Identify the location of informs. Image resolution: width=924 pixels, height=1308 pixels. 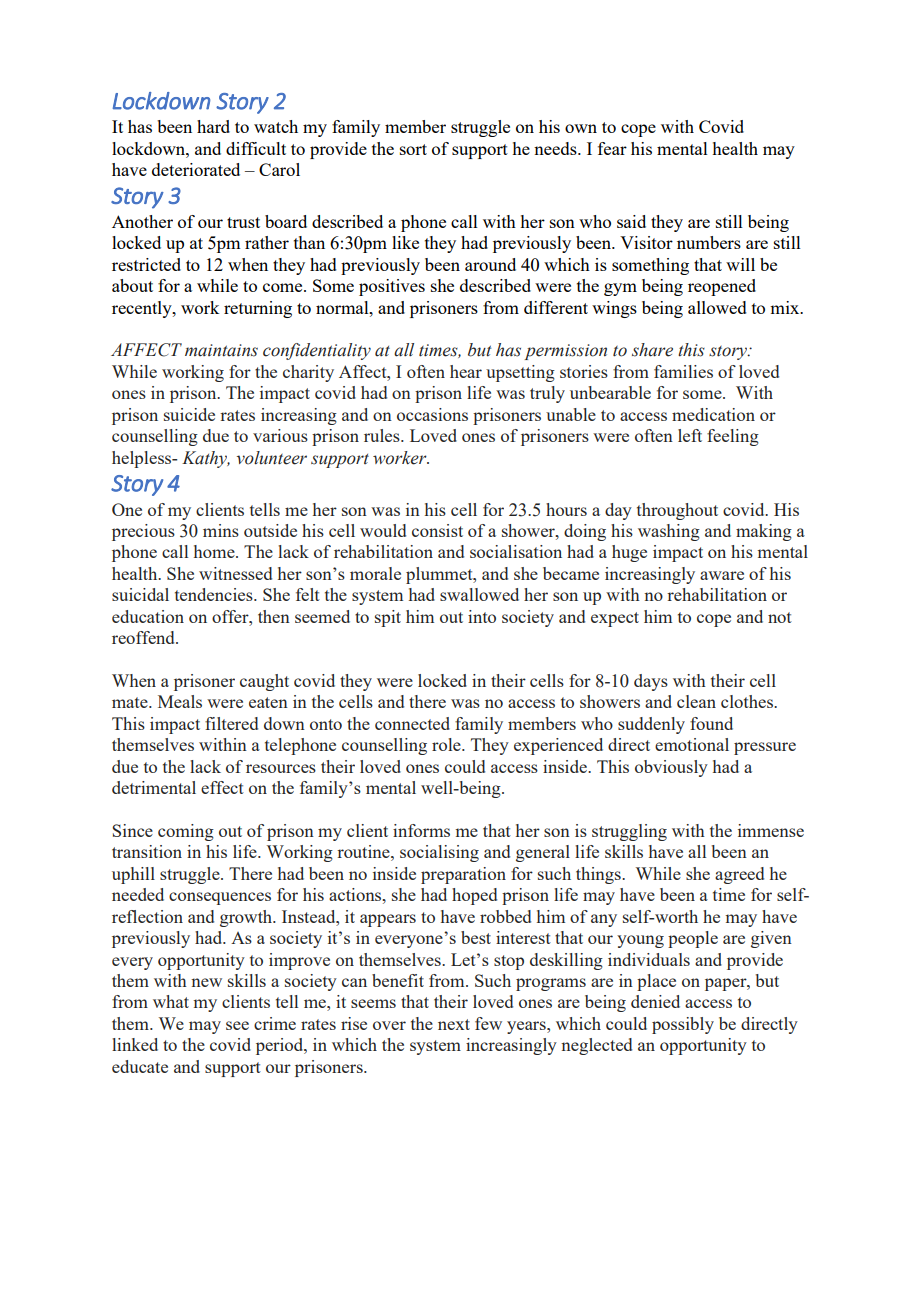
(421, 830).
